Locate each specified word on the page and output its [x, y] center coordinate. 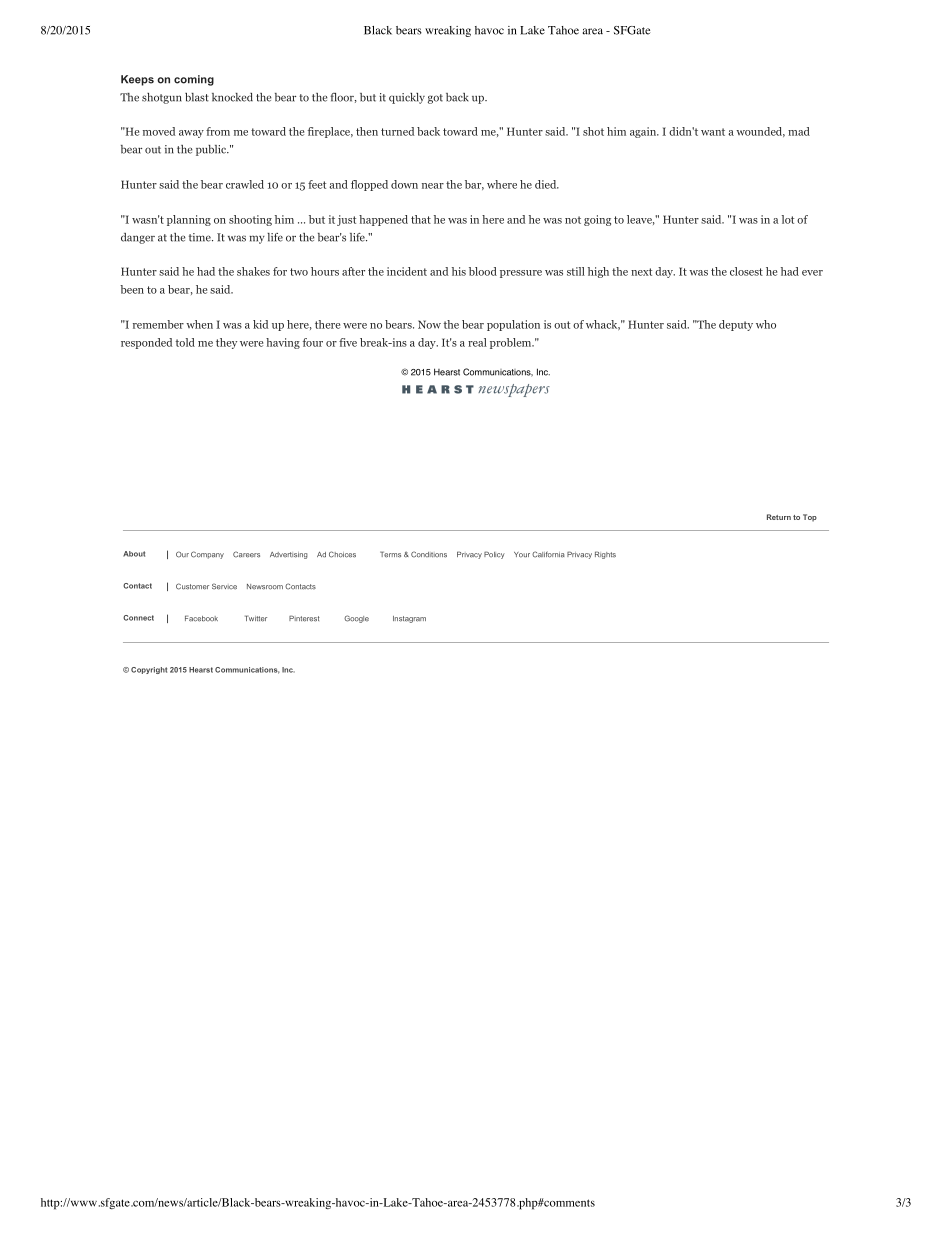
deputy [736, 325]
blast [197, 97]
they [226, 343]
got [435, 99]
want [713, 132]
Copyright [149, 670]
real [477, 342]
